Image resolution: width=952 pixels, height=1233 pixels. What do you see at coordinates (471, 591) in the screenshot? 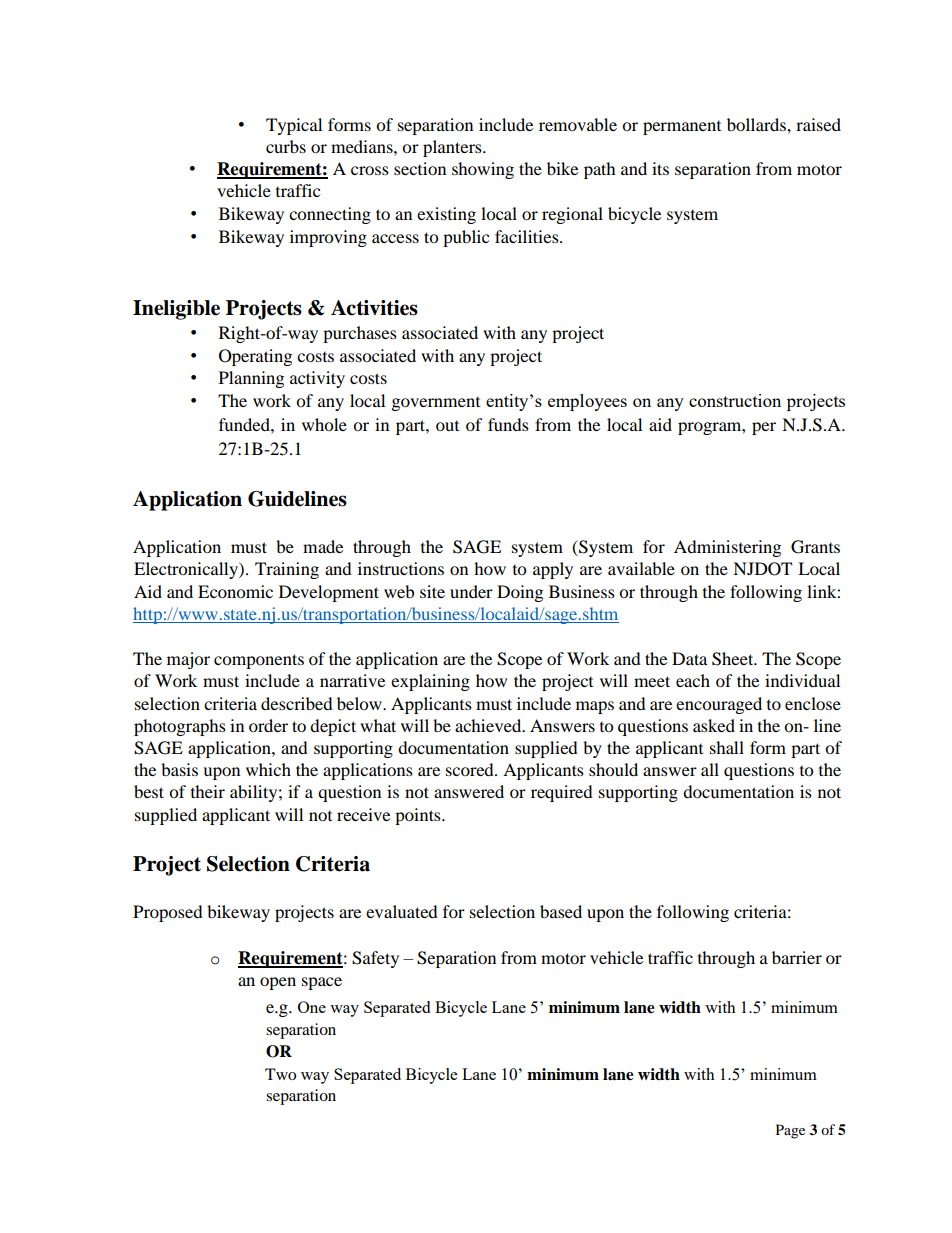
I see `under` at bounding box center [471, 591].
